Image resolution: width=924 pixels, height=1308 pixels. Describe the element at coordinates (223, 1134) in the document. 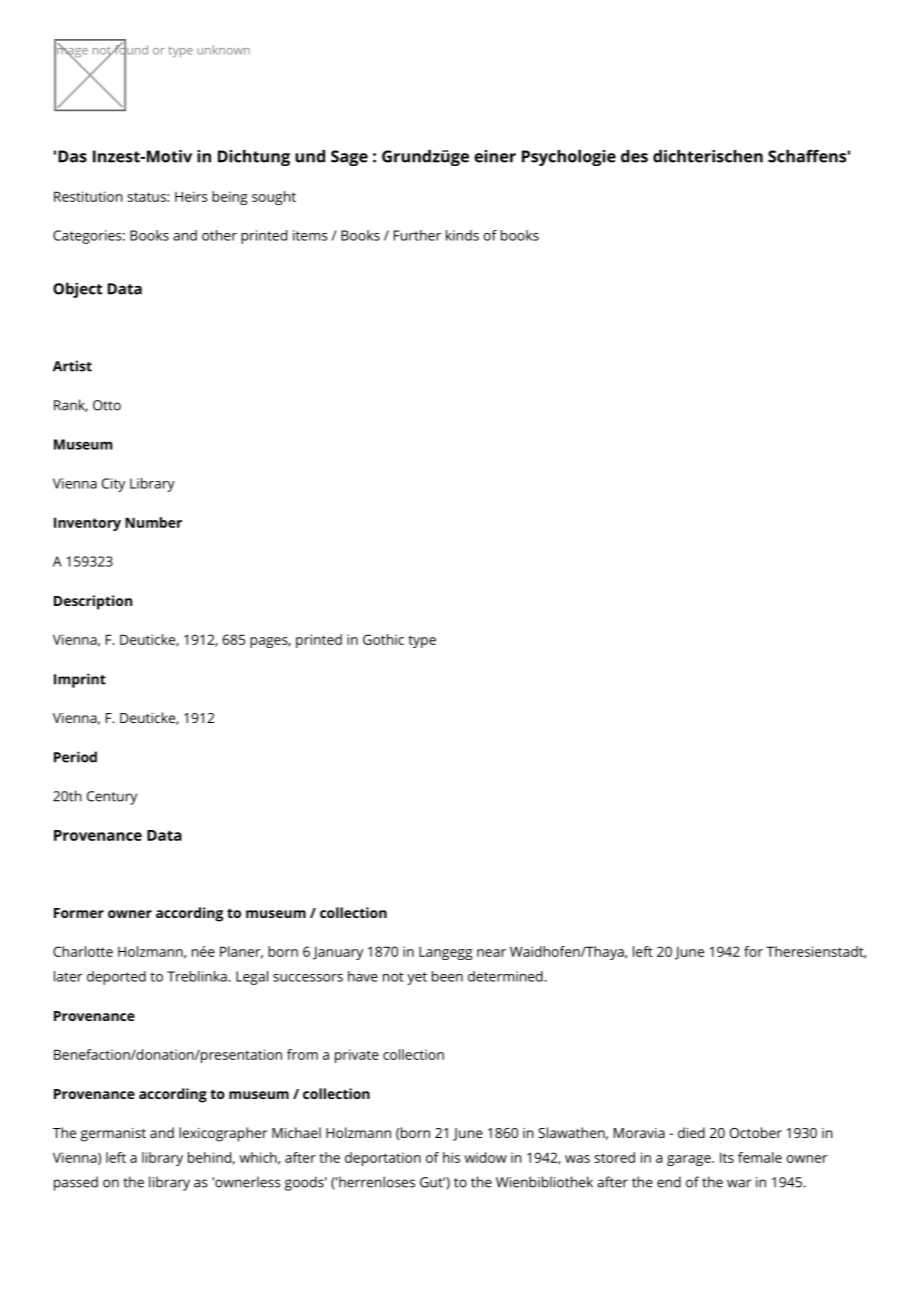

I see `lexicographer` at that location.
